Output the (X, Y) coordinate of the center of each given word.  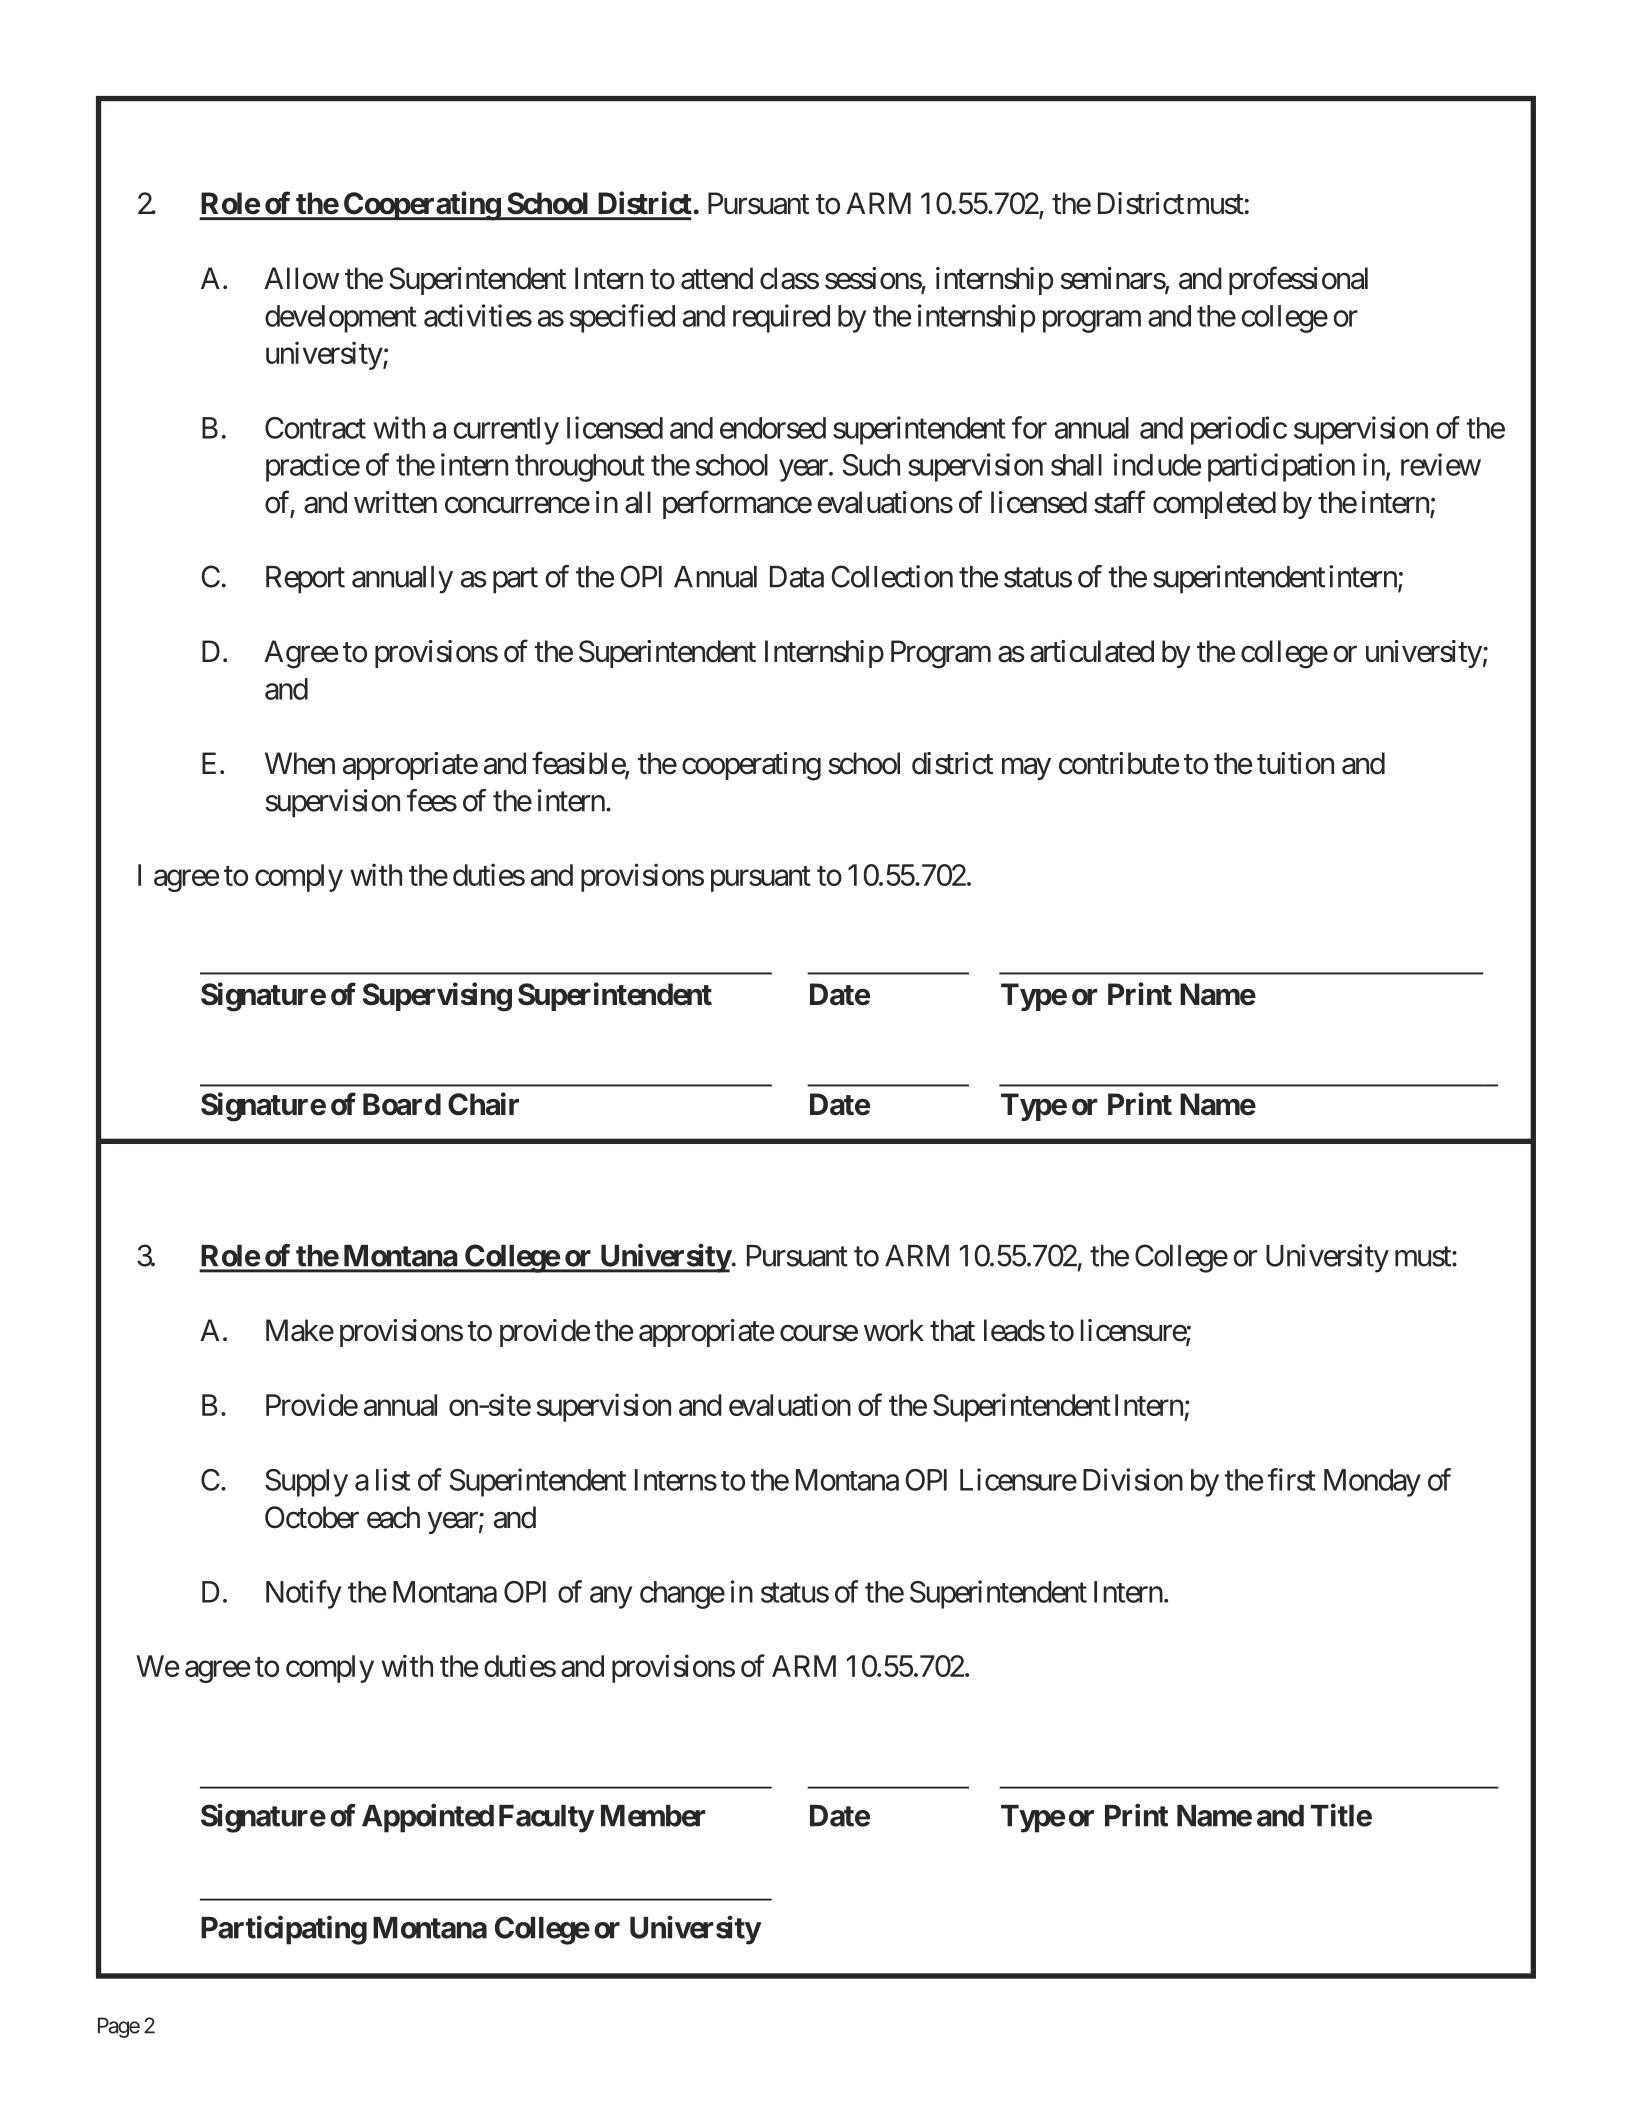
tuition (1295, 763)
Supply (306, 1483)
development (341, 319)
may (1026, 769)
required (781, 318)
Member (653, 1816)
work (894, 1330)
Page (119, 2027)
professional (1298, 280)
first (1292, 1479)
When (300, 763)
